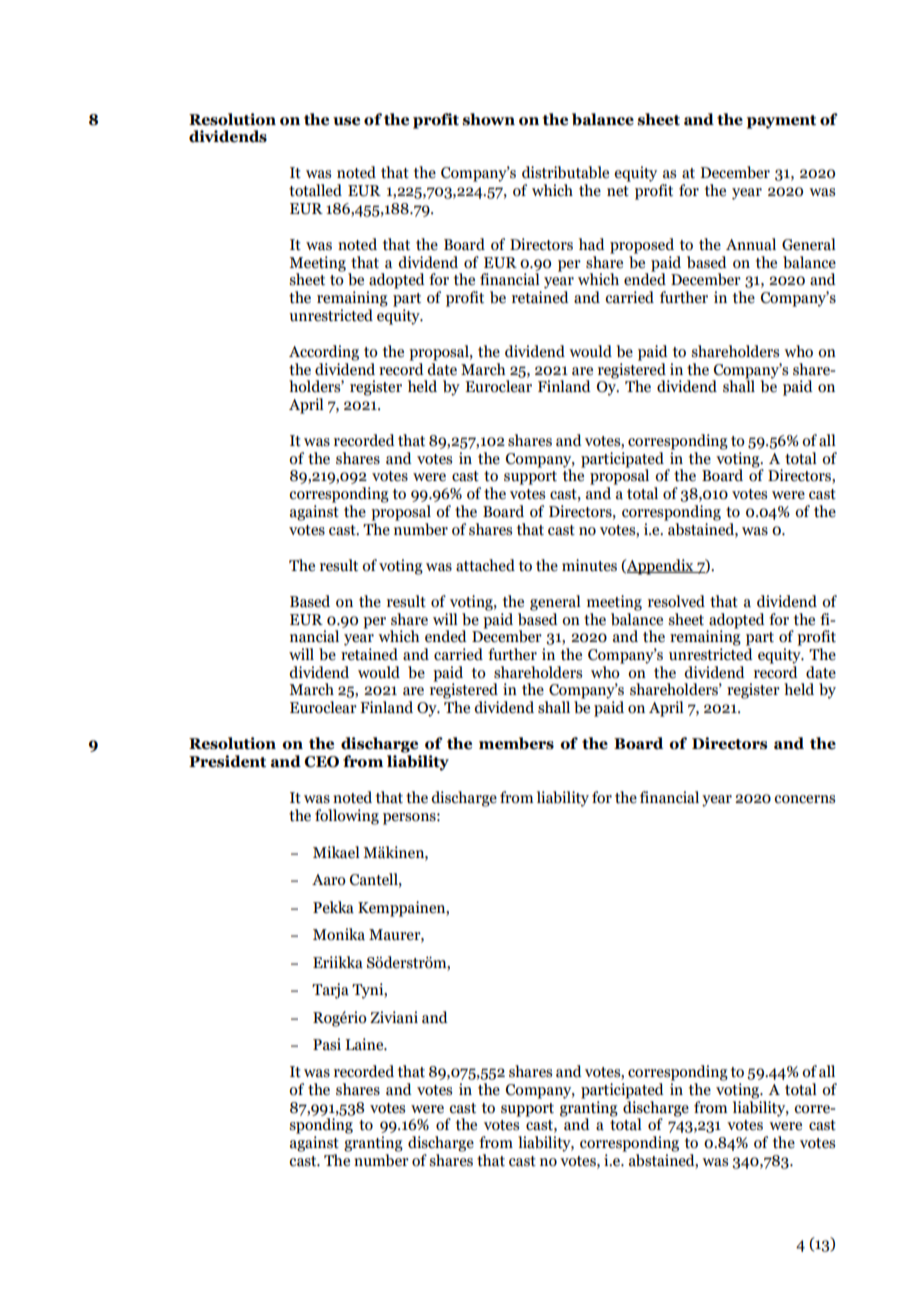 This image has height=1308, width=924. Describe the element at coordinates (781, 122) in the image. I see `payment` at that location.
